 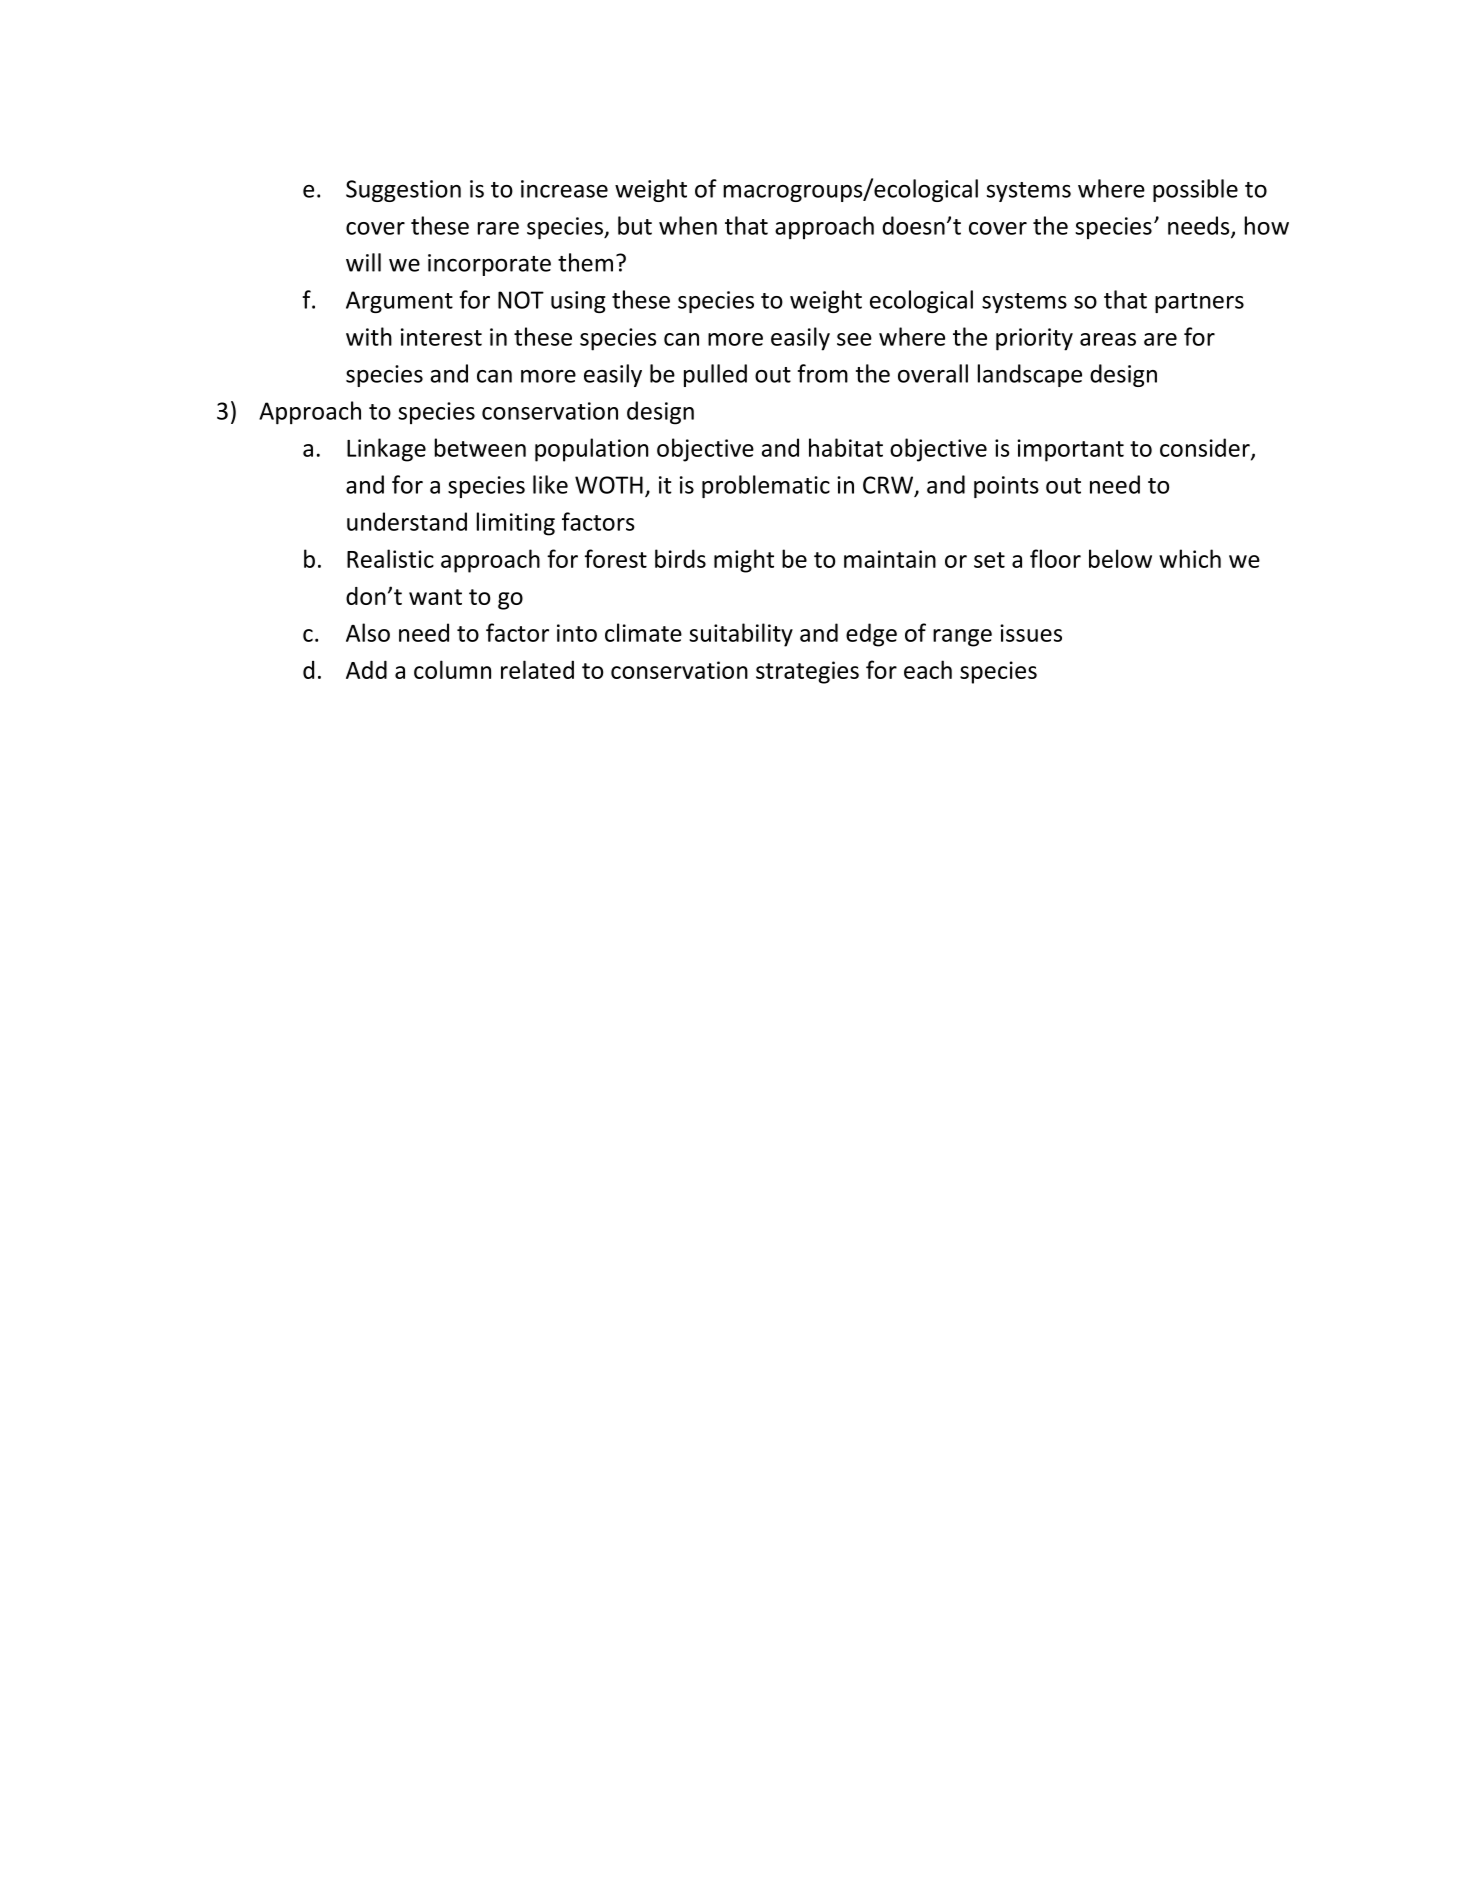 I want to click on strategies, so click(x=807, y=672).
